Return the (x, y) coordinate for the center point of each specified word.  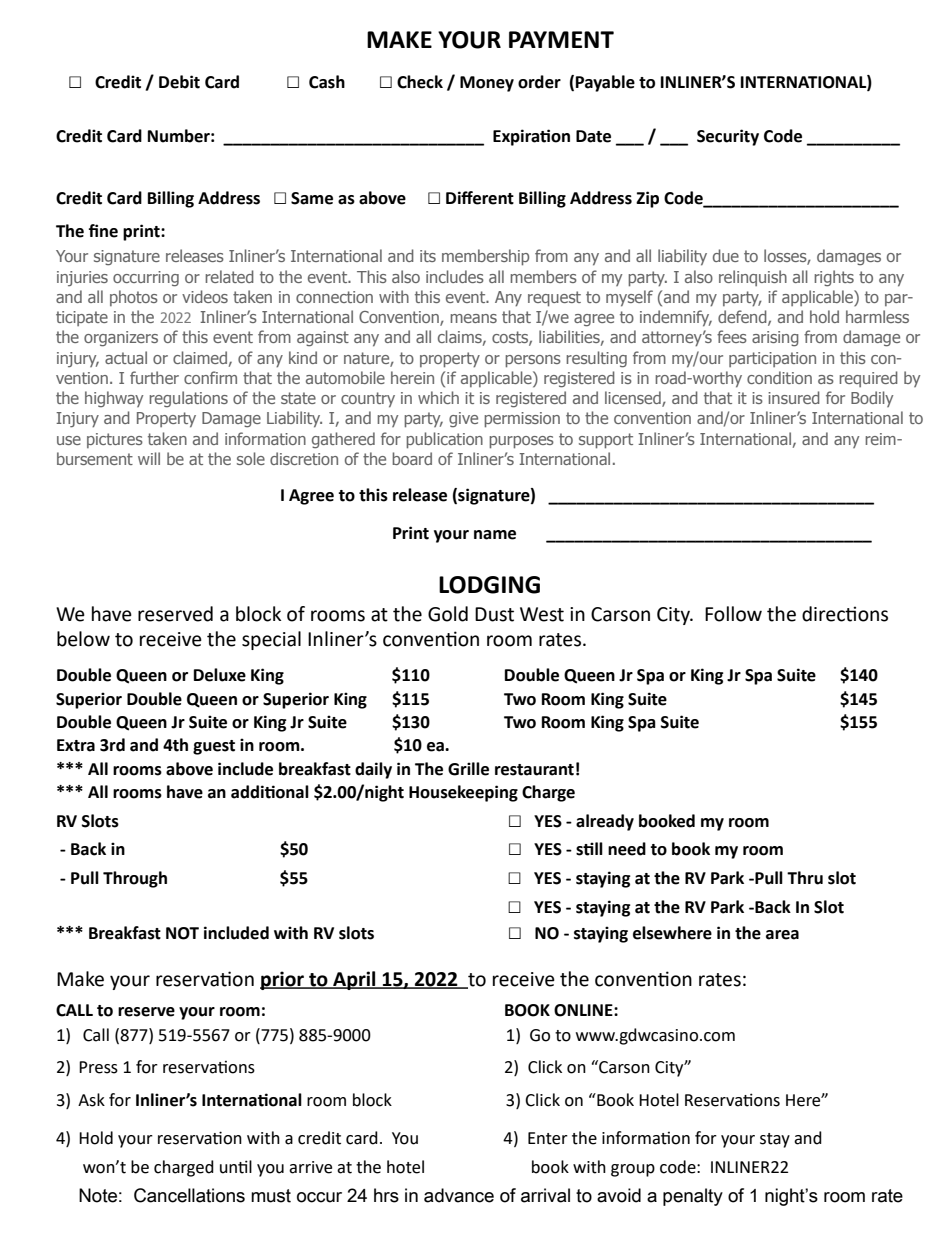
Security (728, 137)
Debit (179, 82)
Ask (91, 1100)
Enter (548, 1138)
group (633, 1170)
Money (487, 84)
